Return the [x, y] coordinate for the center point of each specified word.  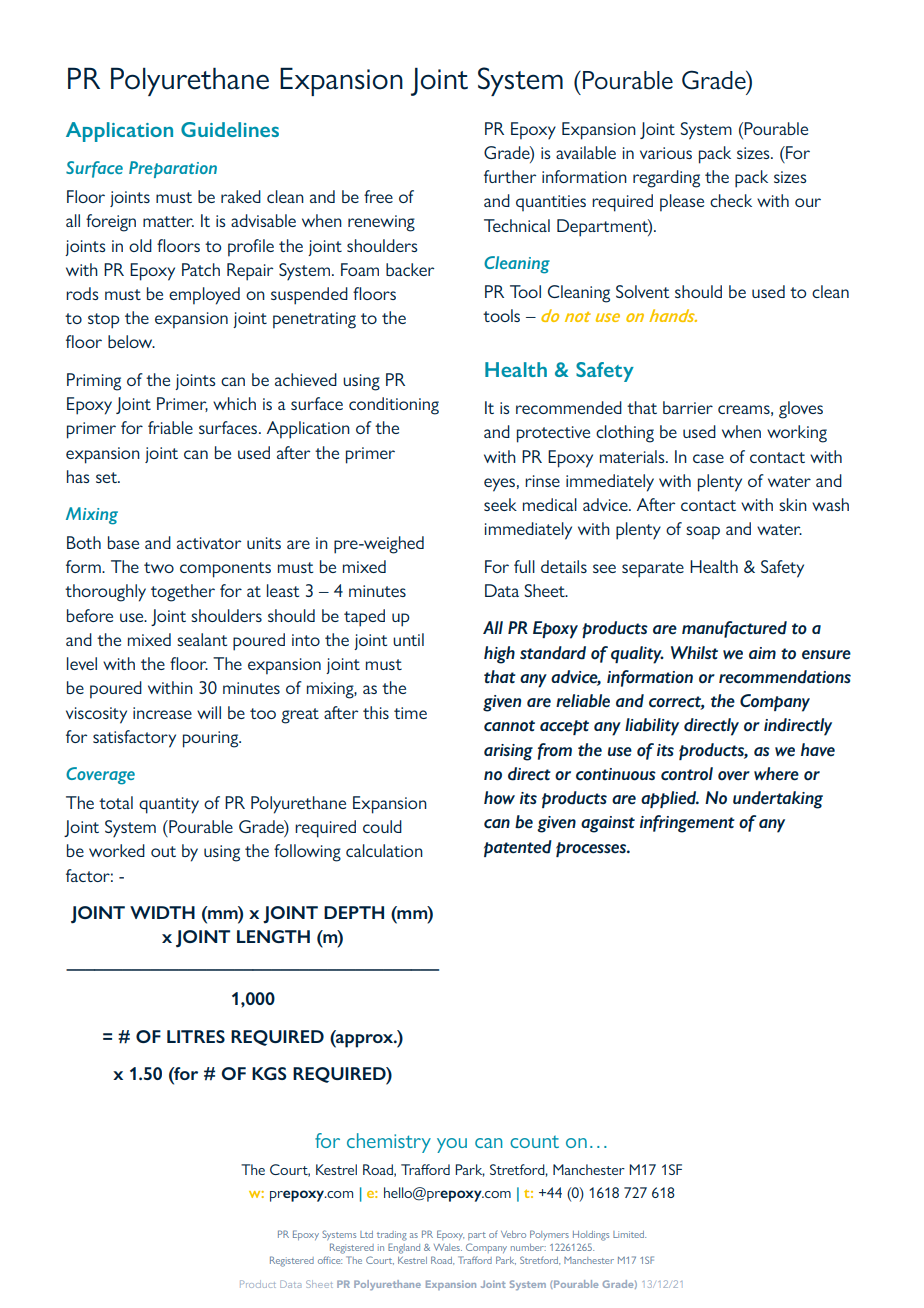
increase [162, 713]
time [410, 713]
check [731, 200]
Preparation [173, 169]
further [510, 176]
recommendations [785, 677]
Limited [629, 1234]
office [330, 1260]
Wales [448, 1247]
